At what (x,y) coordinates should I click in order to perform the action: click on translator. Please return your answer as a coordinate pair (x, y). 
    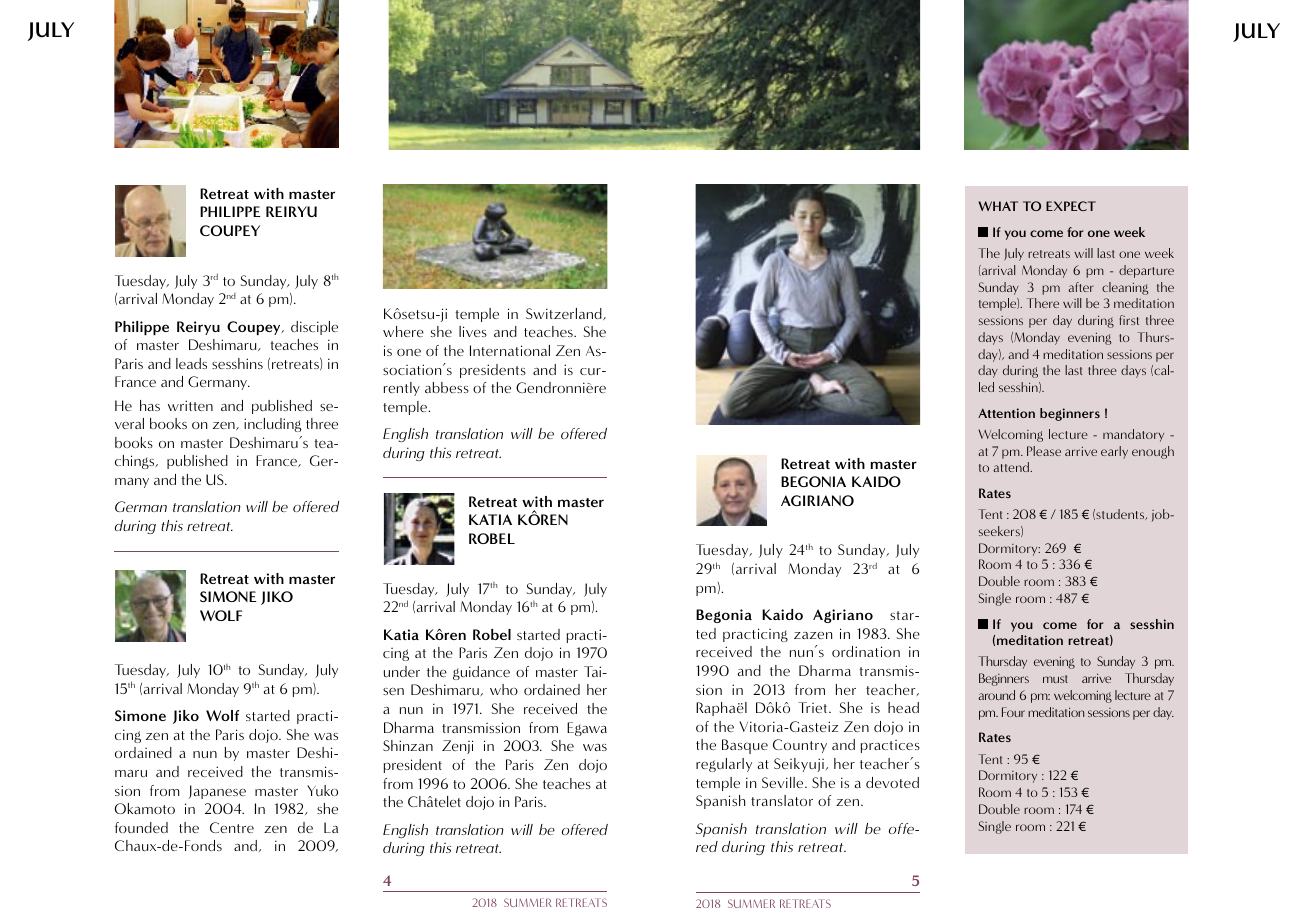
    Looking at the image, I should click on (782, 800).
